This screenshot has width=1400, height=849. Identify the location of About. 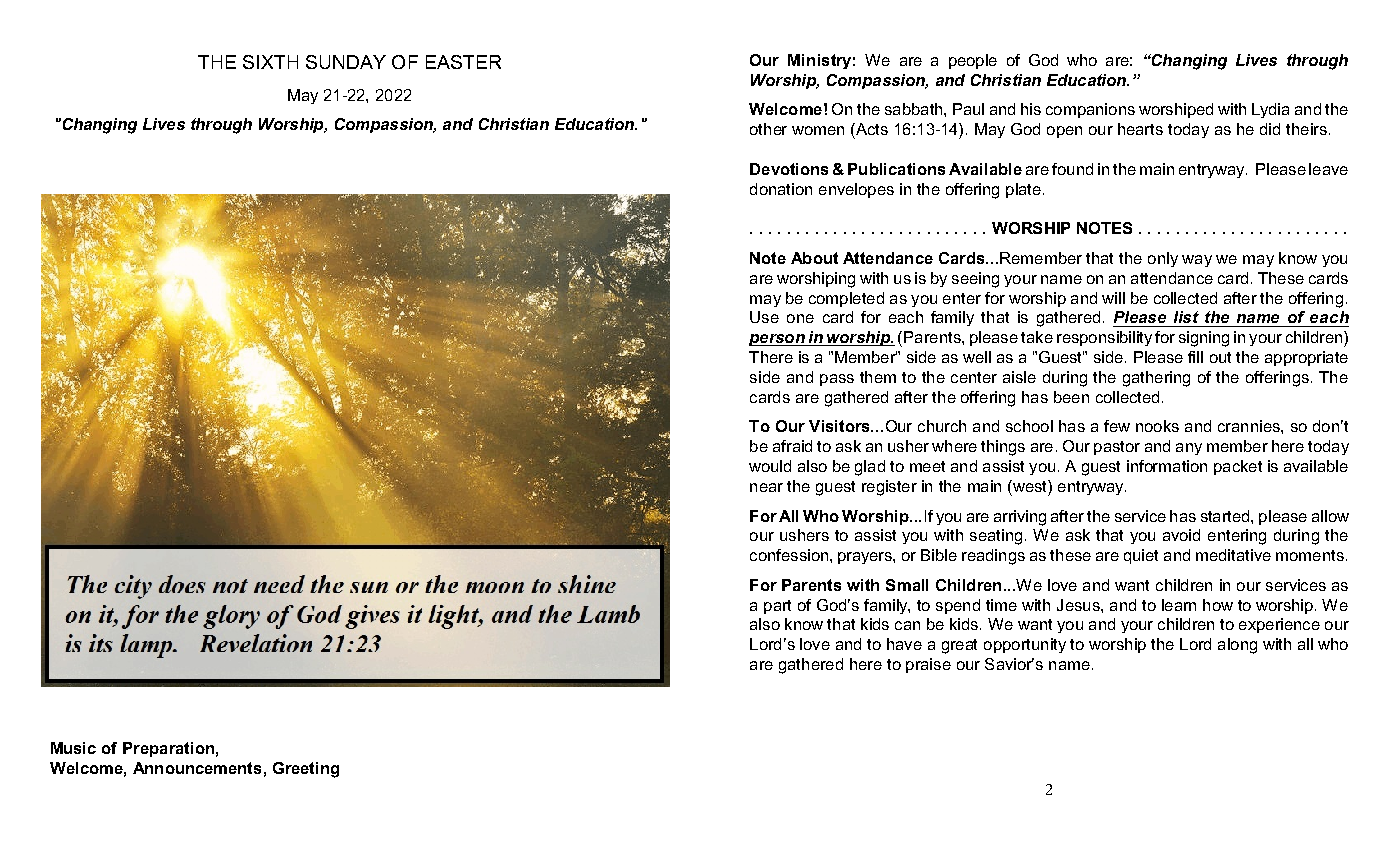
(814, 258).
